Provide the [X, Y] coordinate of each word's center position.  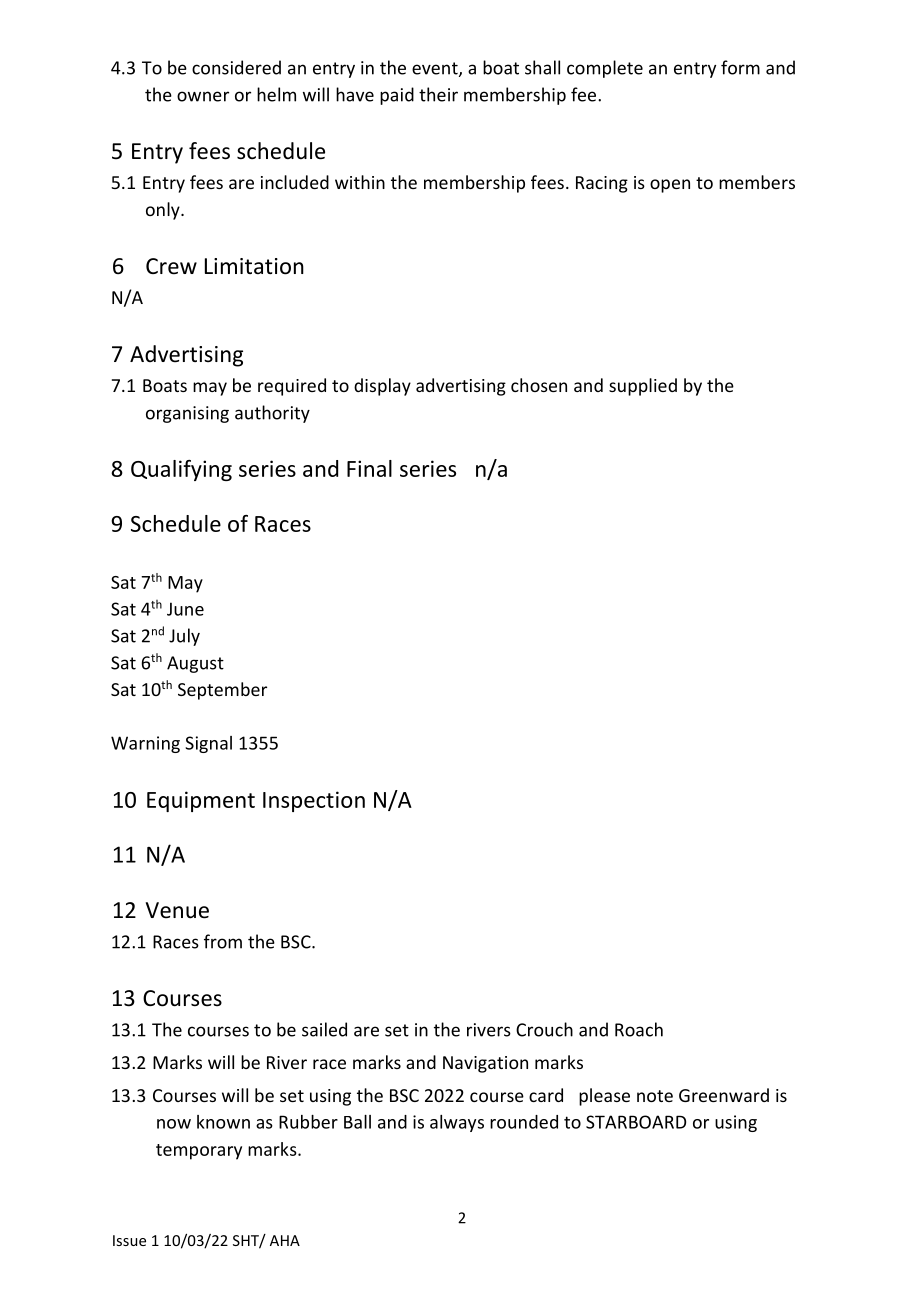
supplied [643, 387]
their [438, 94]
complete [605, 69]
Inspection [314, 801]
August [195, 664]
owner [203, 96]
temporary [199, 1152]
